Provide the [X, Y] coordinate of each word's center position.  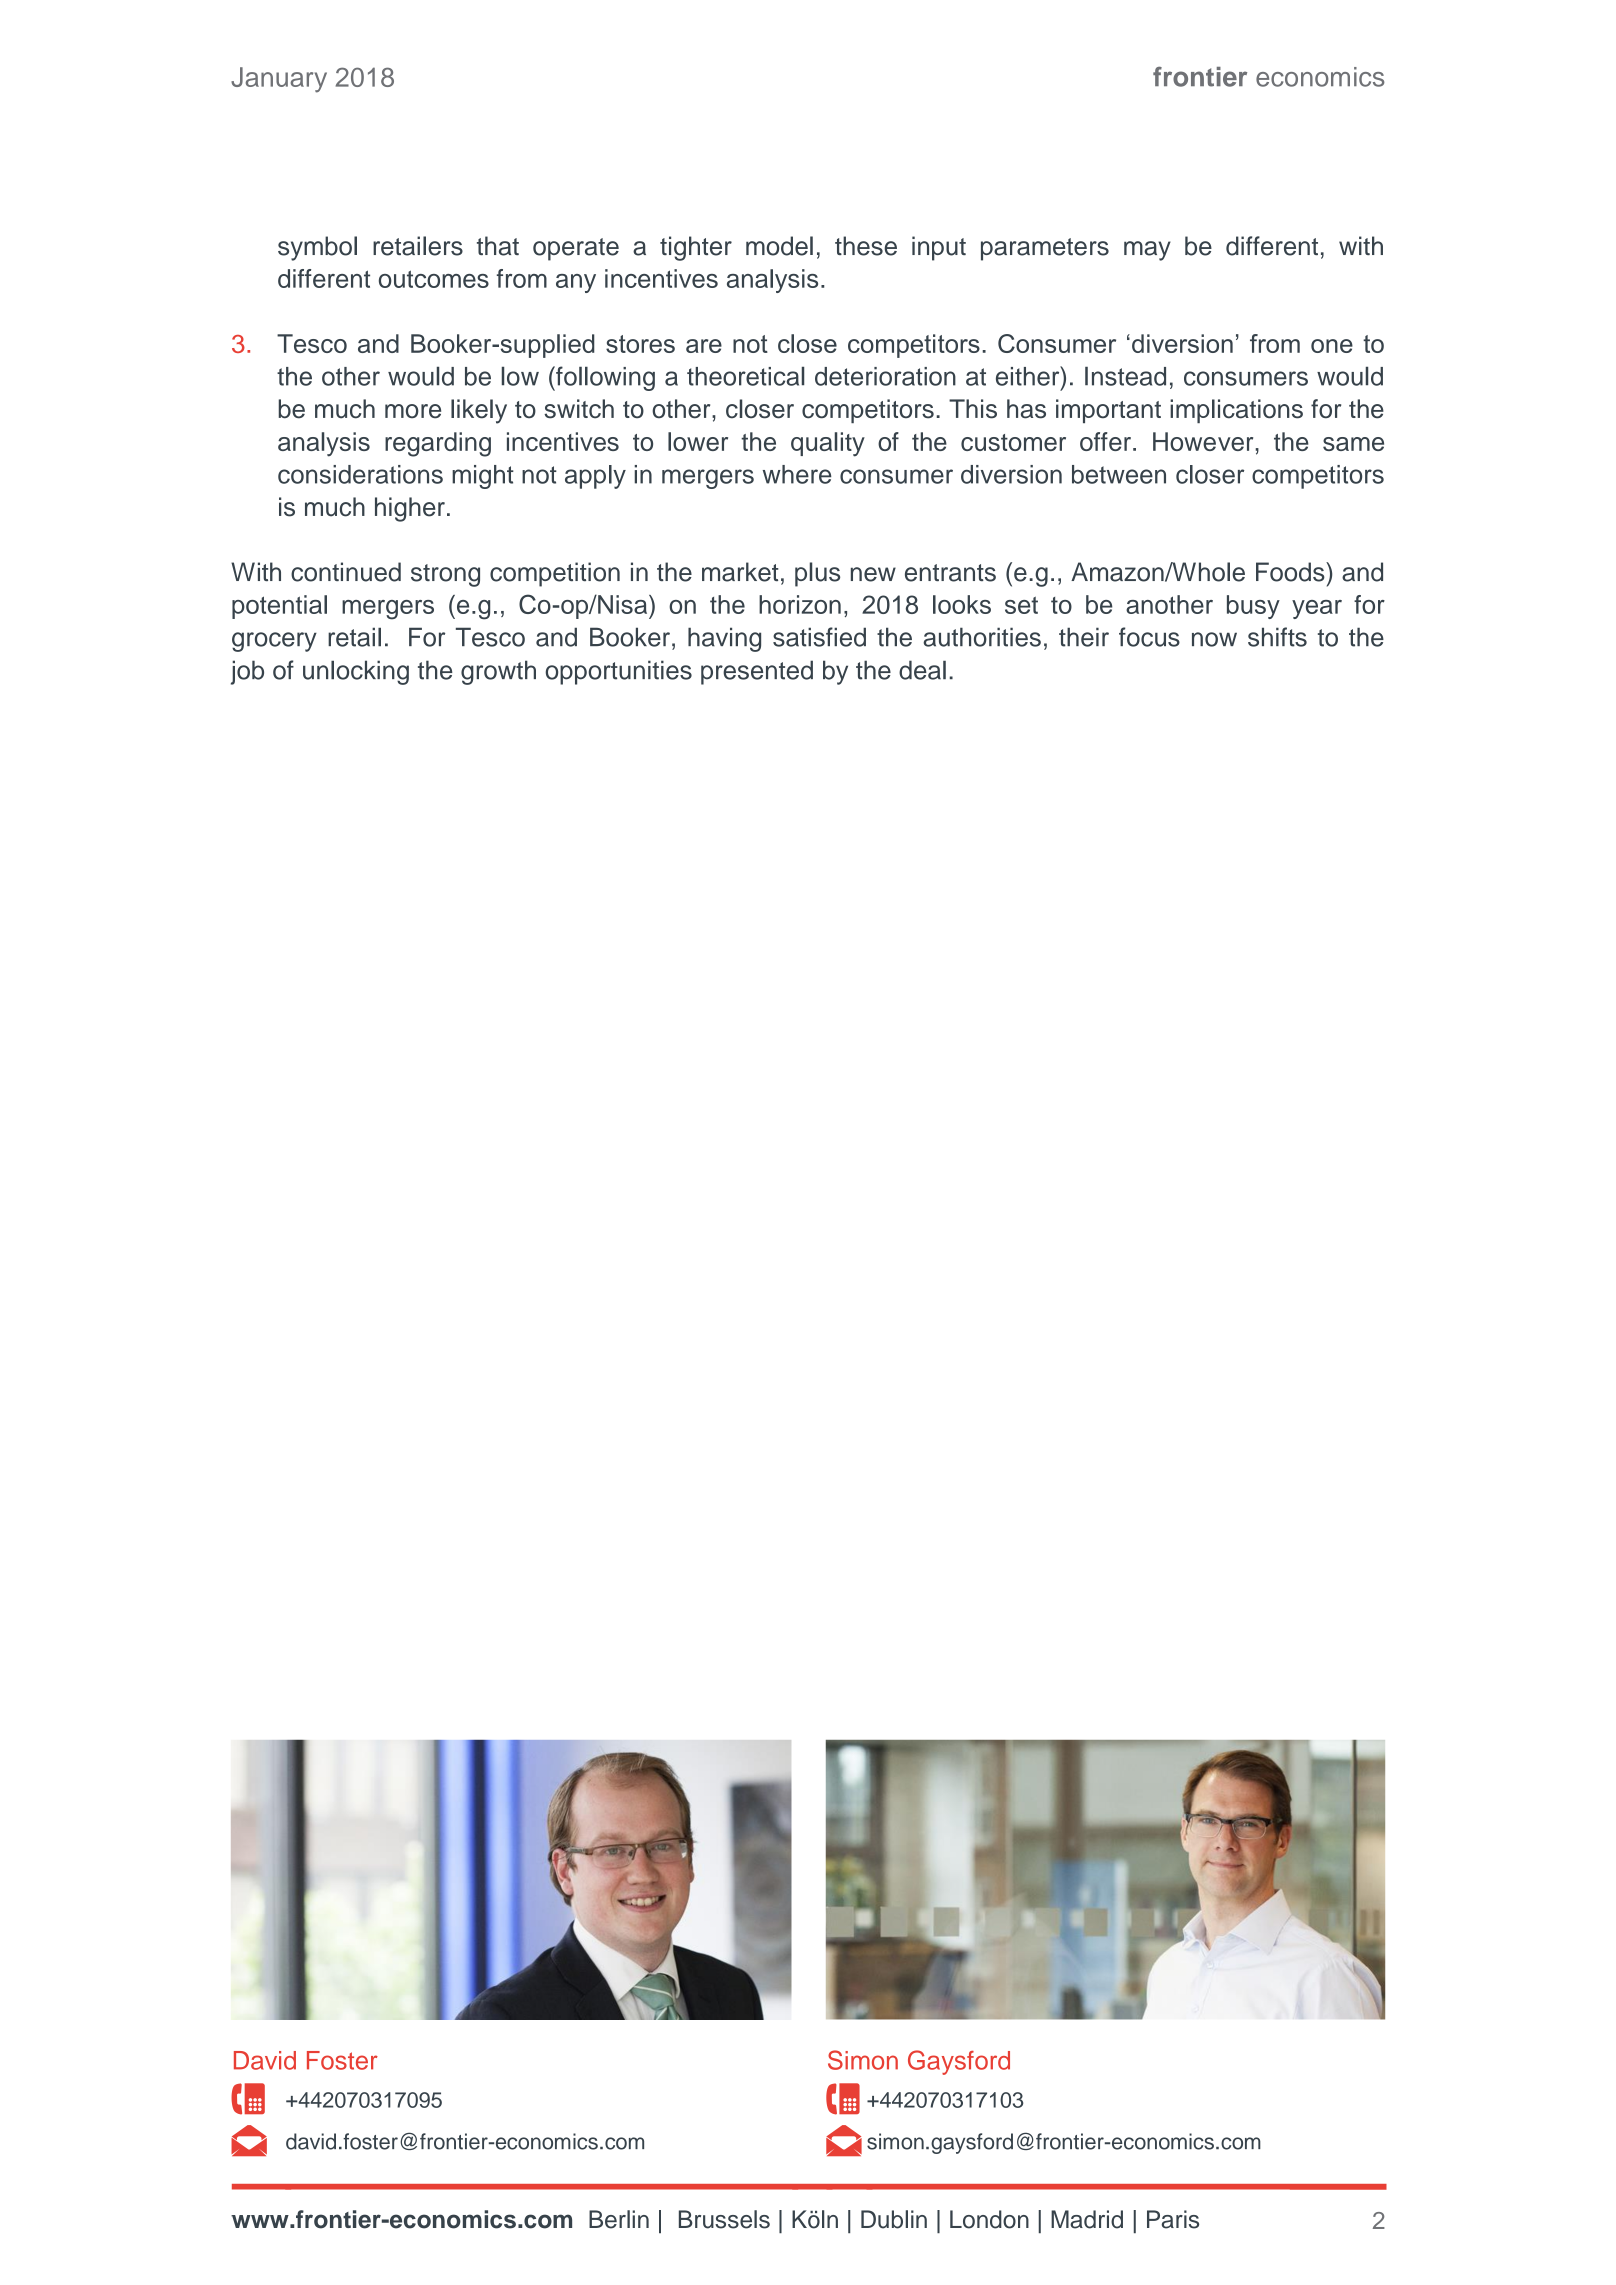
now [1214, 639]
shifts [1277, 637]
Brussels [724, 2219]
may [1147, 251]
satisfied [819, 637]
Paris [1173, 2219]
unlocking [356, 672]
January [279, 80]
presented [757, 672]
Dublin [894, 2219]
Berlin [619, 2219]
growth [498, 672]
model [779, 246]
